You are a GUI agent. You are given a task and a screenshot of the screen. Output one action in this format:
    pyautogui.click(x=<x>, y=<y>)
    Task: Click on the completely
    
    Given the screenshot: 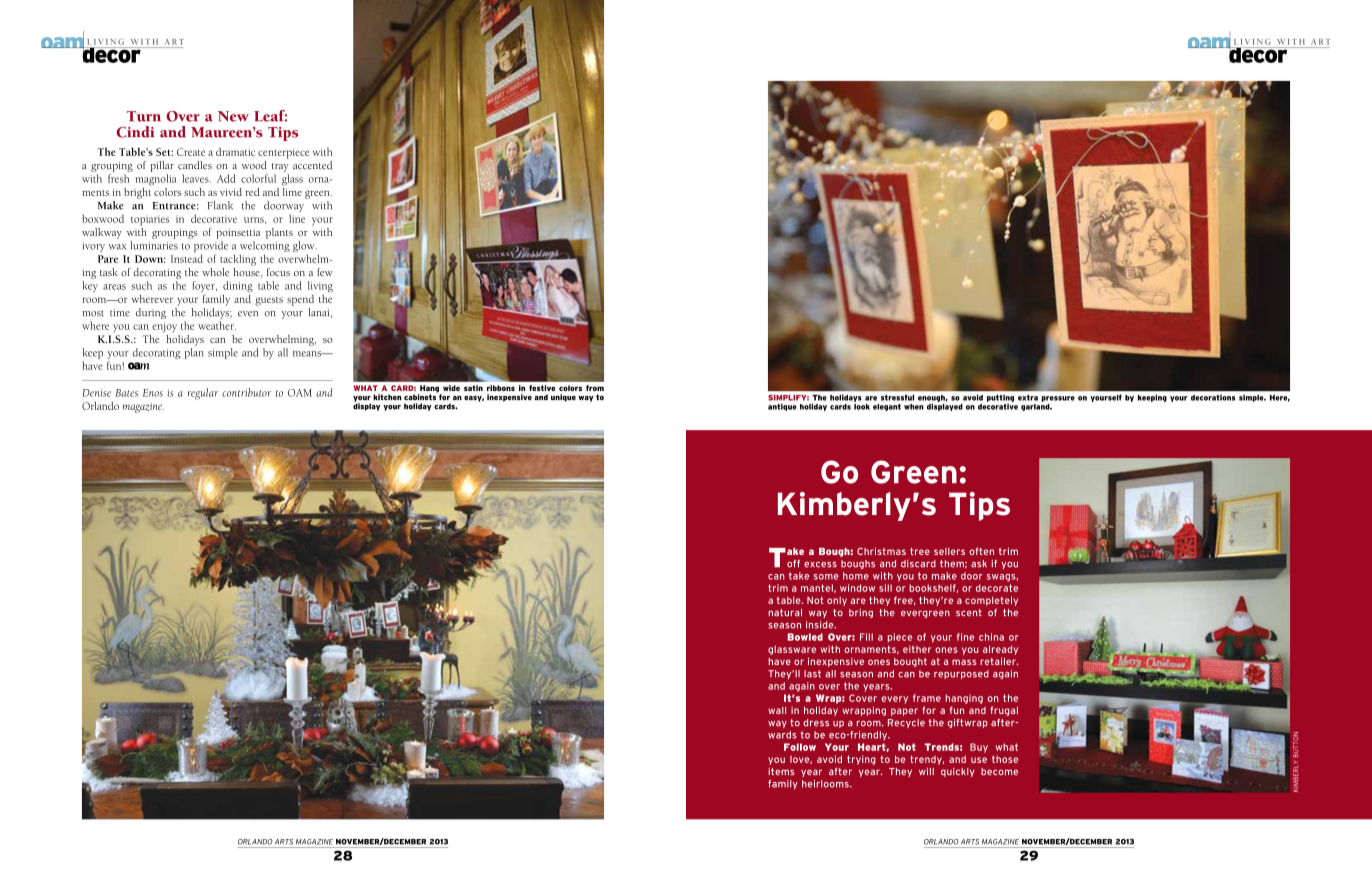 What is the action you would take?
    pyautogui.click(x=991, y=601)
